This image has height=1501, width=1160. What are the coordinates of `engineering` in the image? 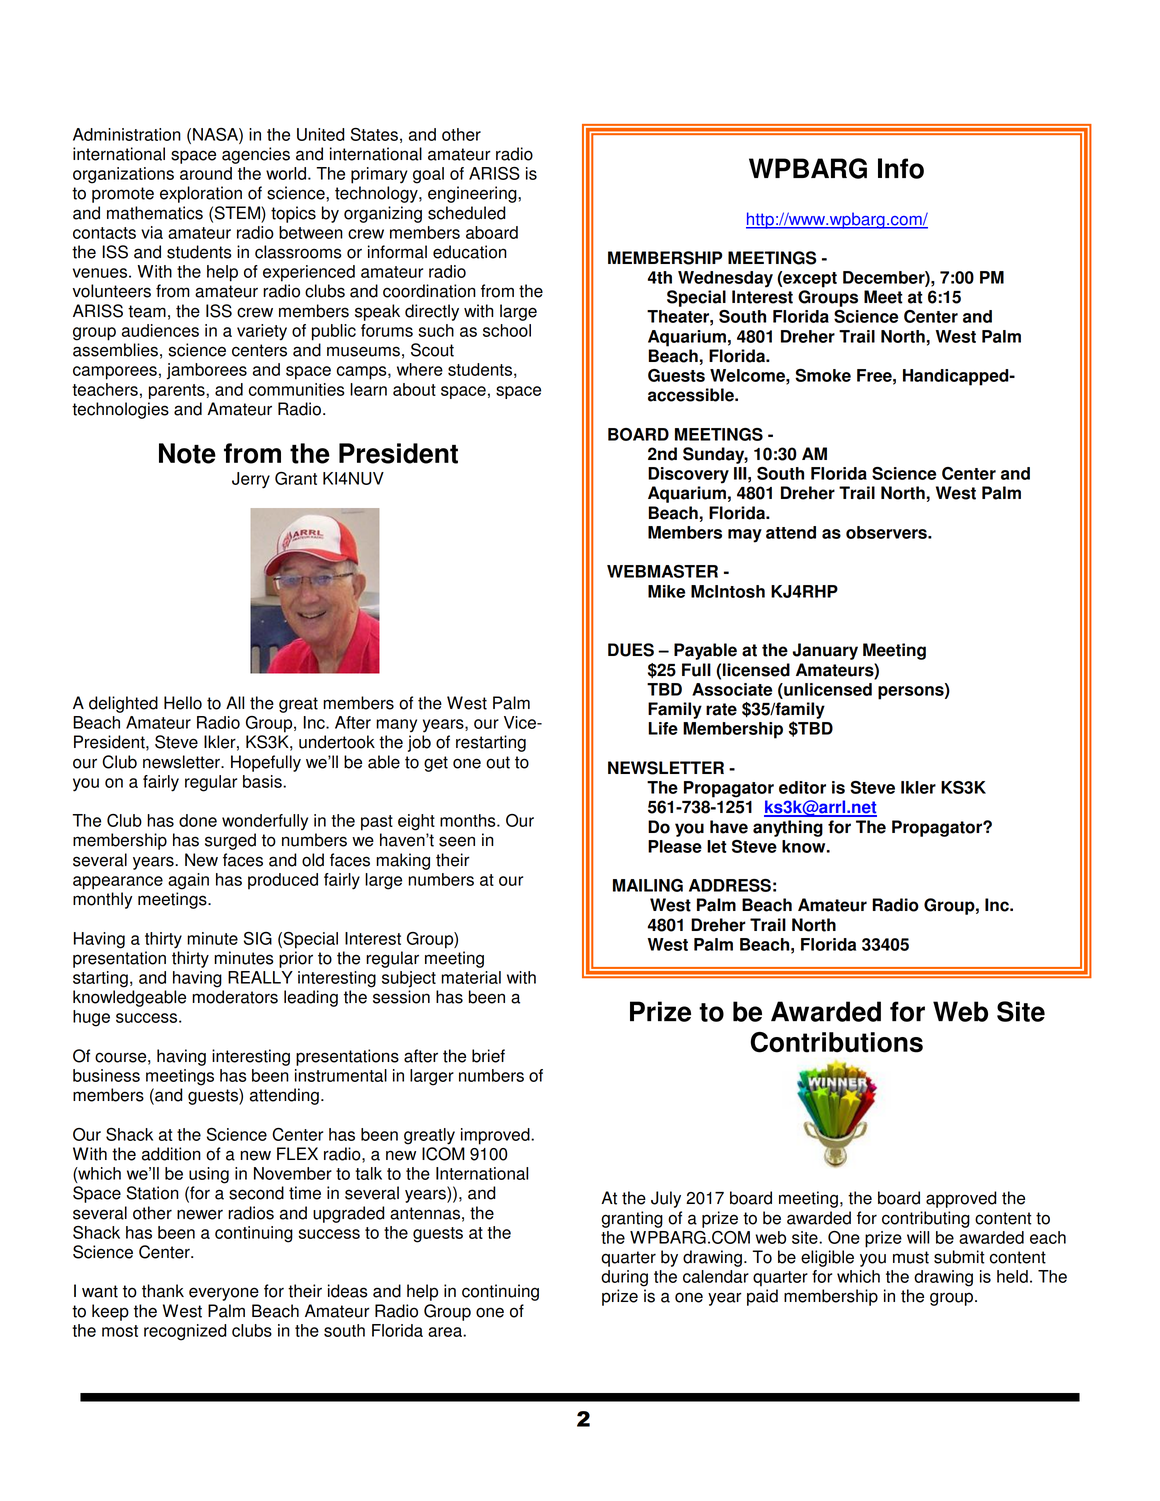 It's located at (473, 194).
